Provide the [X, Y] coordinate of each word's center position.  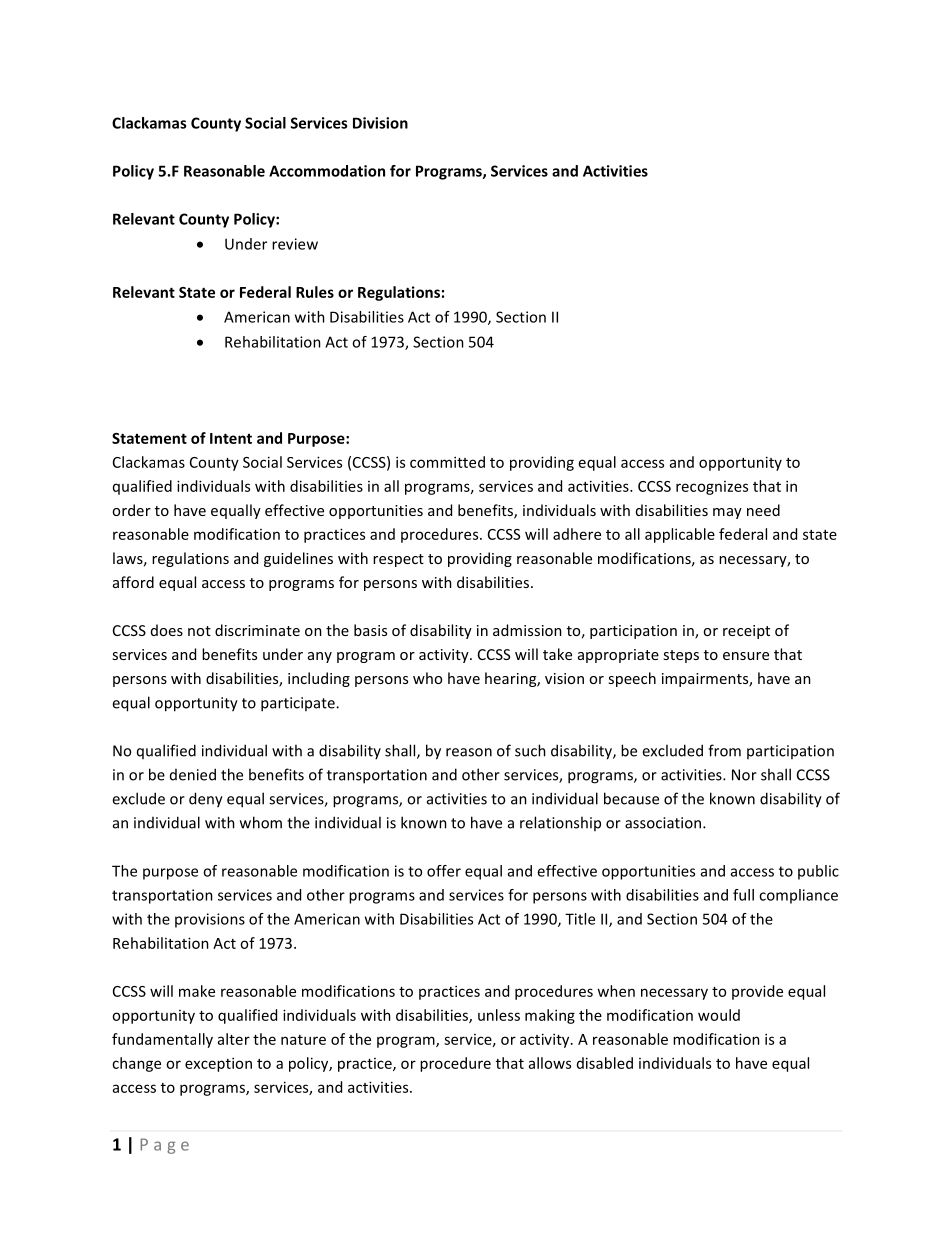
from [724, 750]
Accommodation [327, 171]
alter [234, 1039]
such [530, 750]
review [295, 244]
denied [193, 774]
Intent [231, 438]
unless [499, 1015]
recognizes [712, 488]
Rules [315, 292]
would [719, 1015]
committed [447, 462]
